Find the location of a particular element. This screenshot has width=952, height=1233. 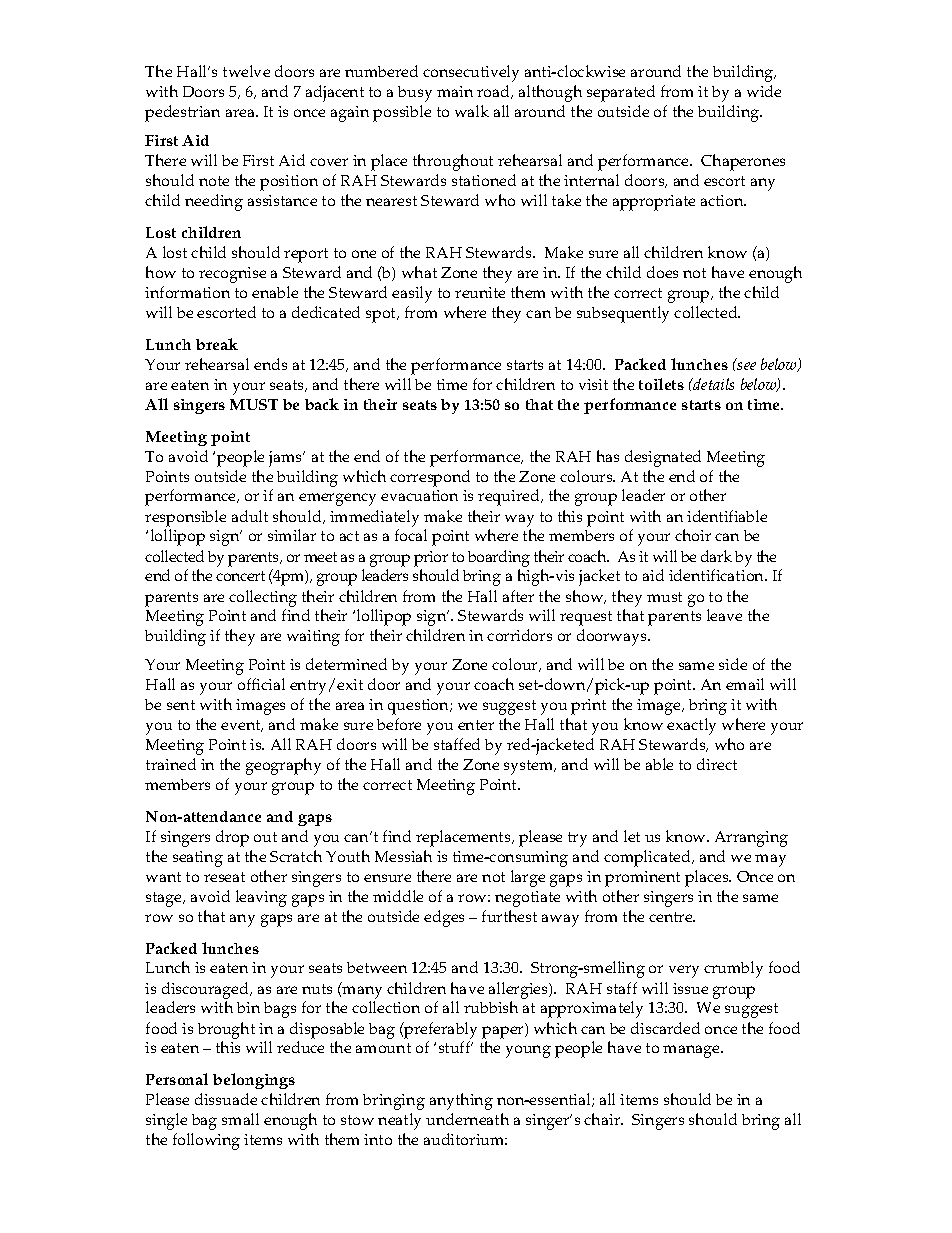

after is located at coordinates (518, 596).
